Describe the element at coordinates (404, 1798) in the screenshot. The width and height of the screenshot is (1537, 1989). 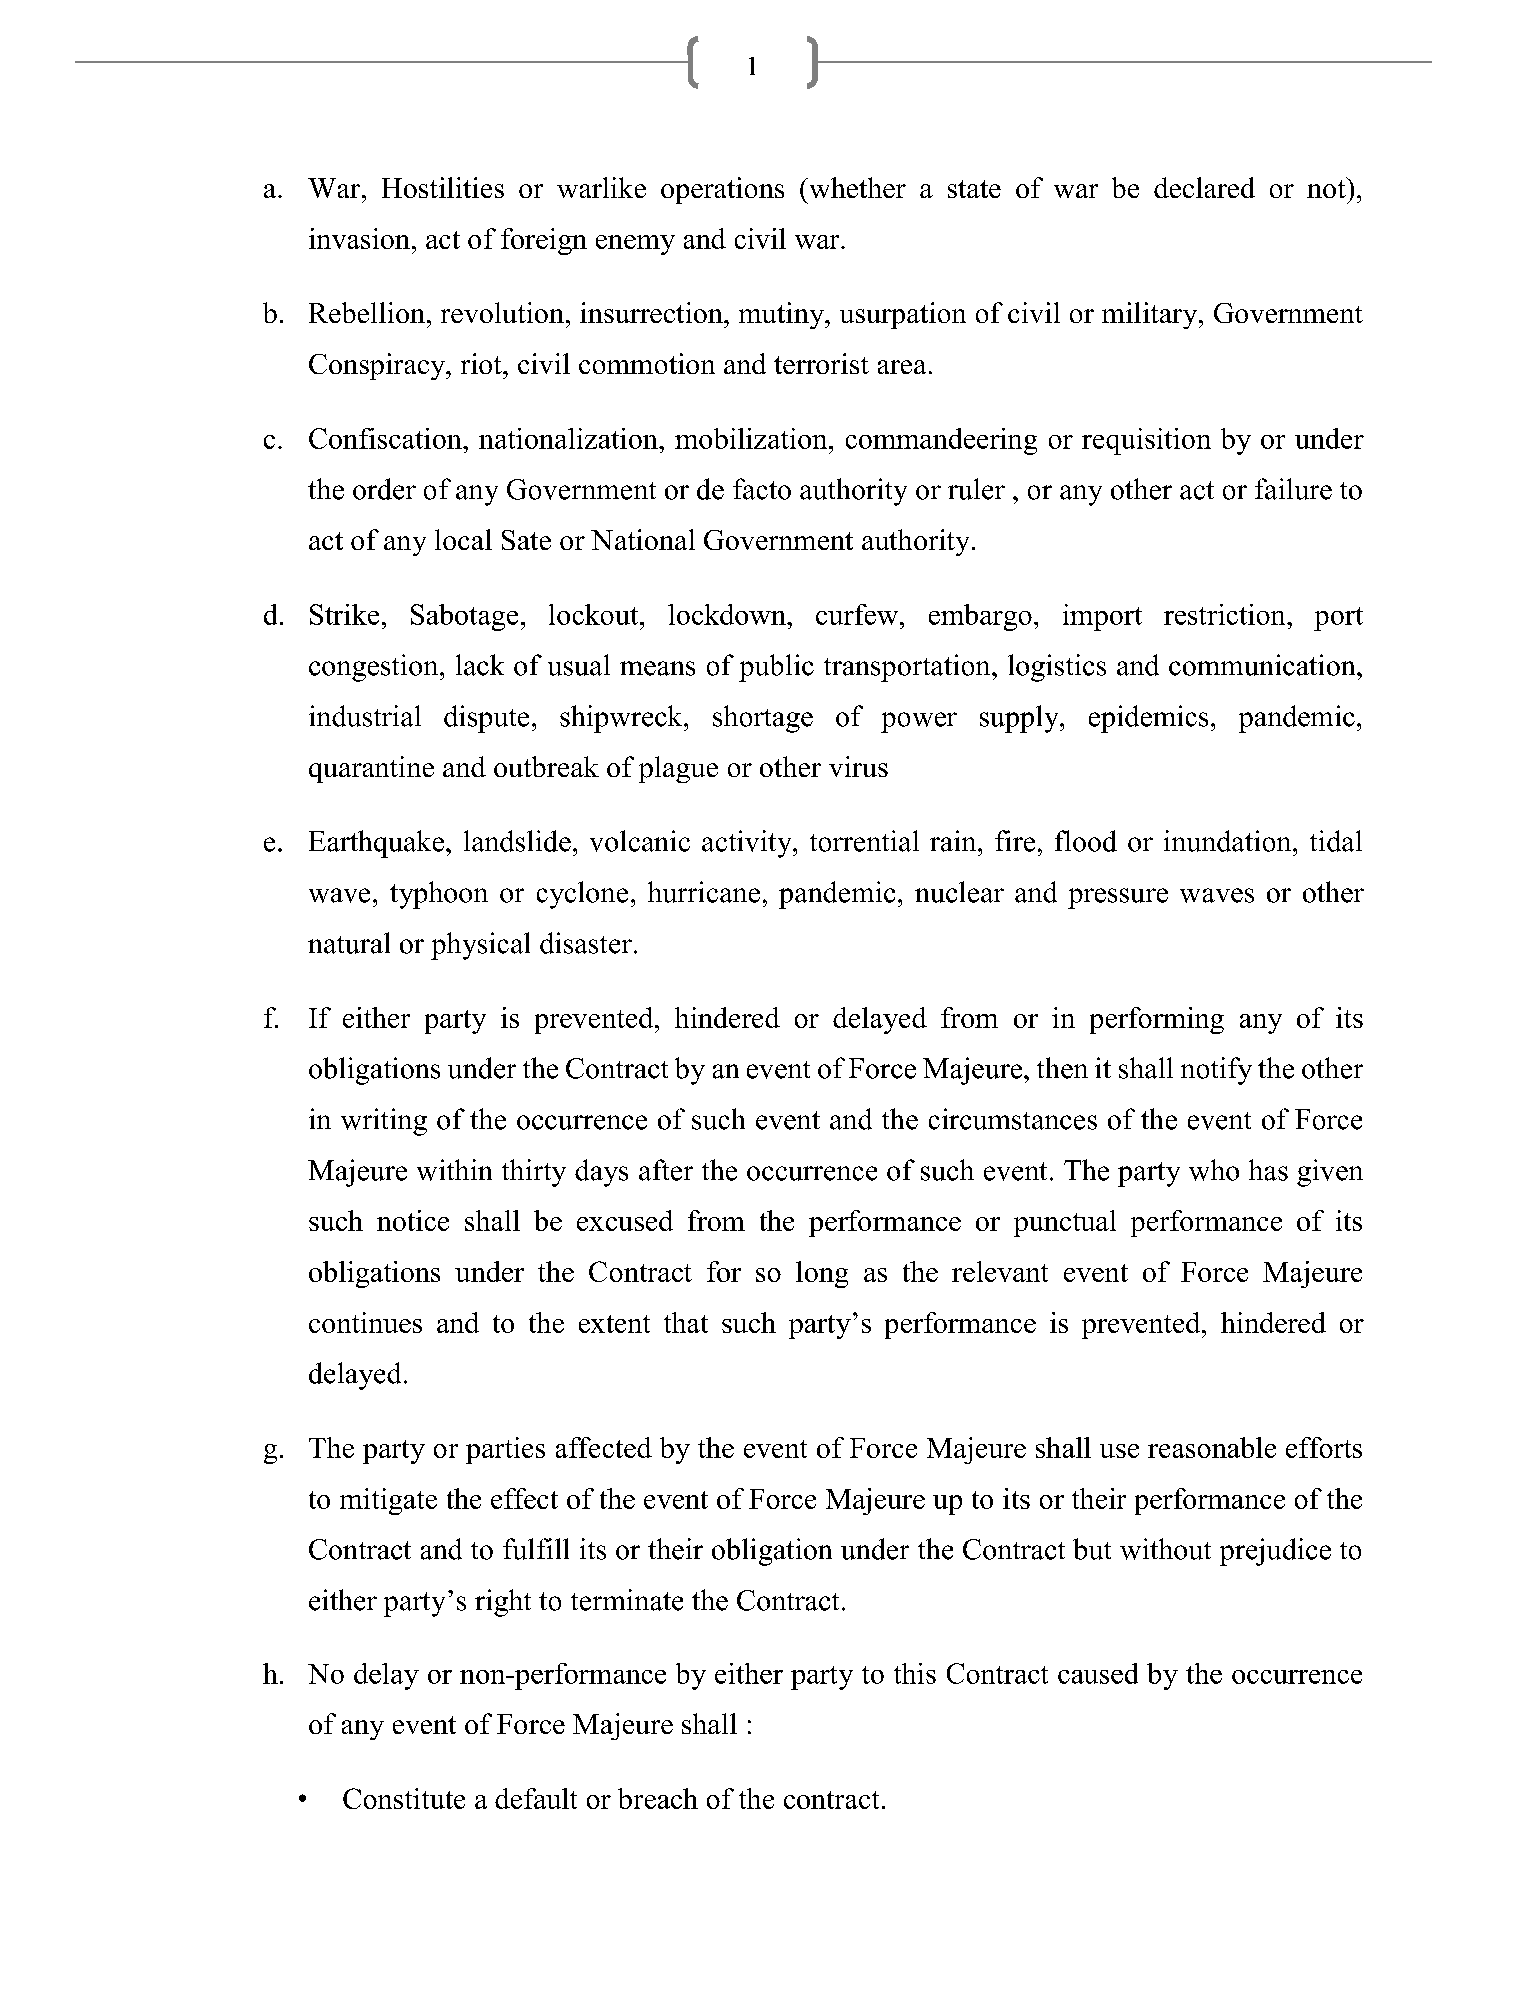
I see `Constitute` at that location.
